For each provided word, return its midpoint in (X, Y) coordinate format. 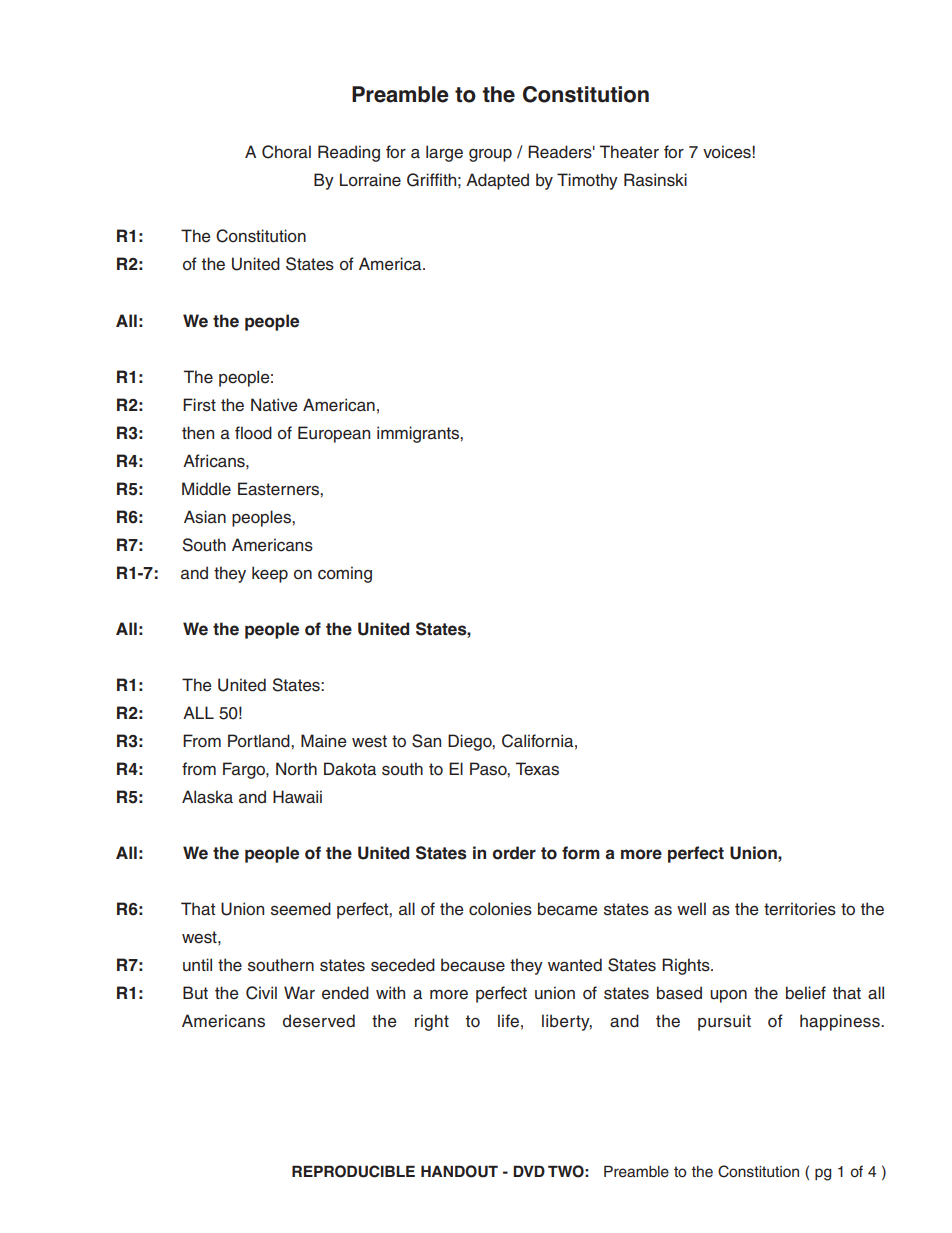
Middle (206, 489)
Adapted (497, 181)
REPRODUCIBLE (353, 1171)
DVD (529, 1171)
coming (345, 574)
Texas (537, 769)
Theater (629, 152)
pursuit (724, 1022)
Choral (286, 152)
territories (800, 909)
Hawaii (297, 797)
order (514, 853)
